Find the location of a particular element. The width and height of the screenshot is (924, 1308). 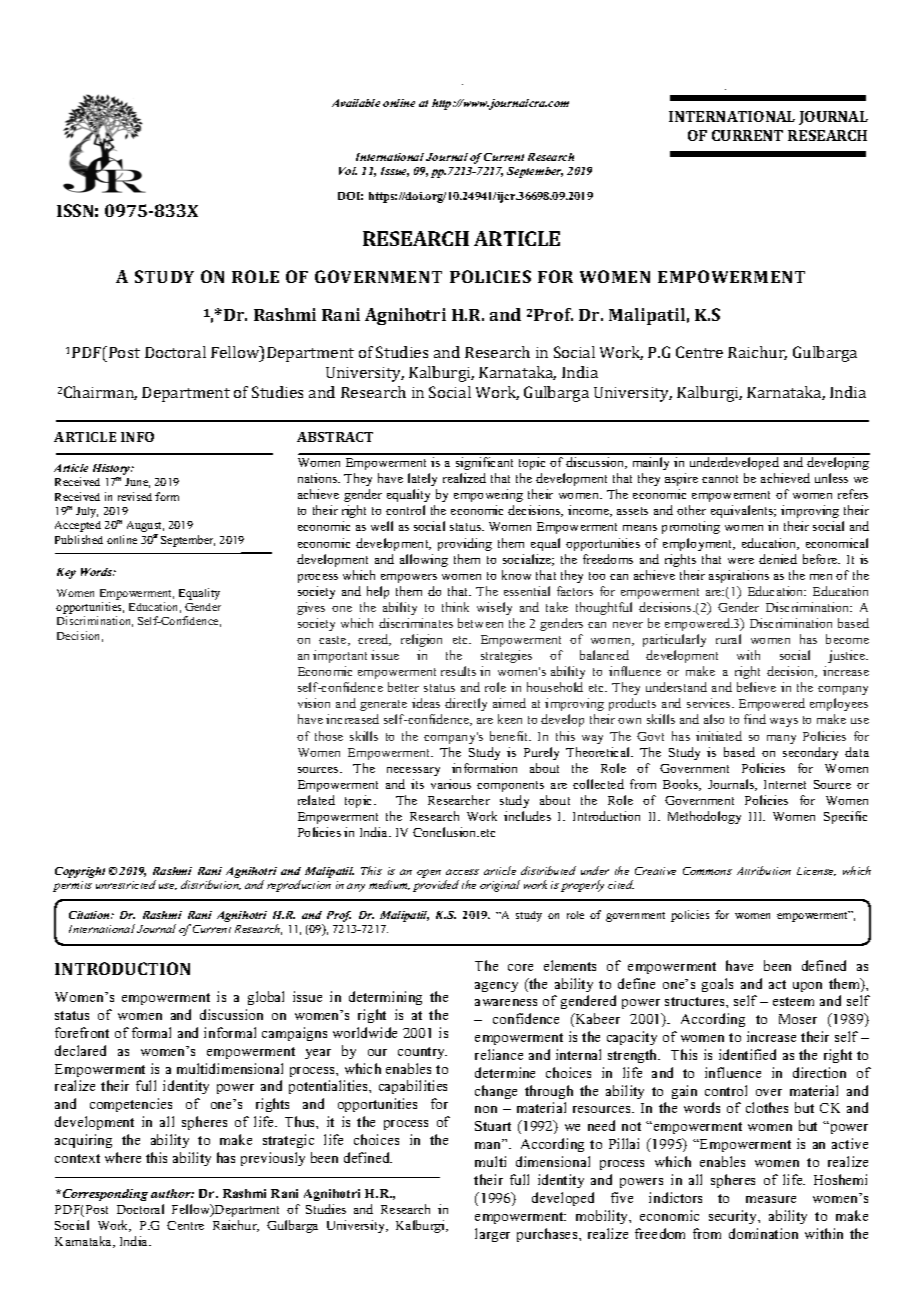

June is located at coordinates (137, 483).
